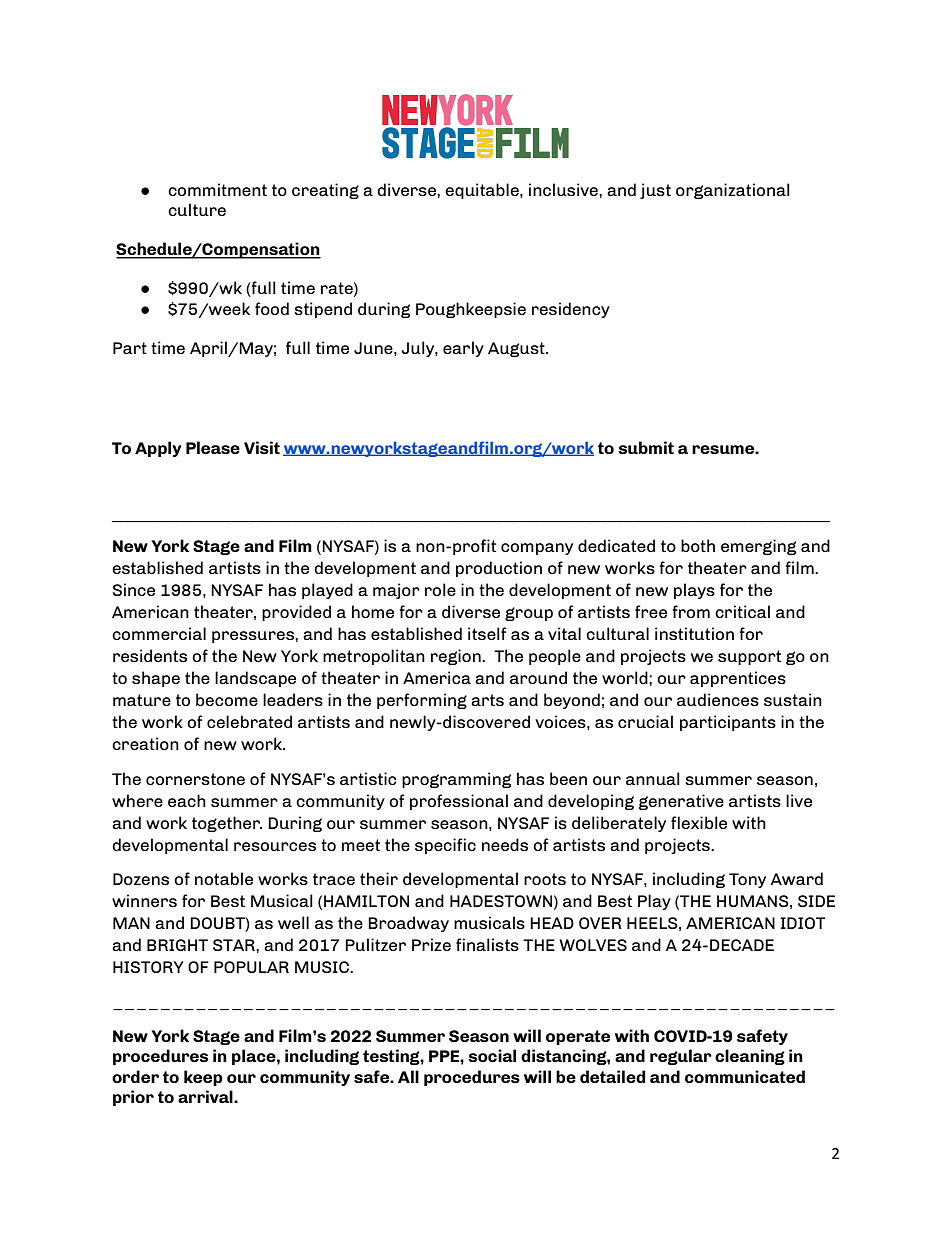 This image has height=1233, width=952. Describe the element at coordinates (224, 878) in the image. I see `notable` at that location.
